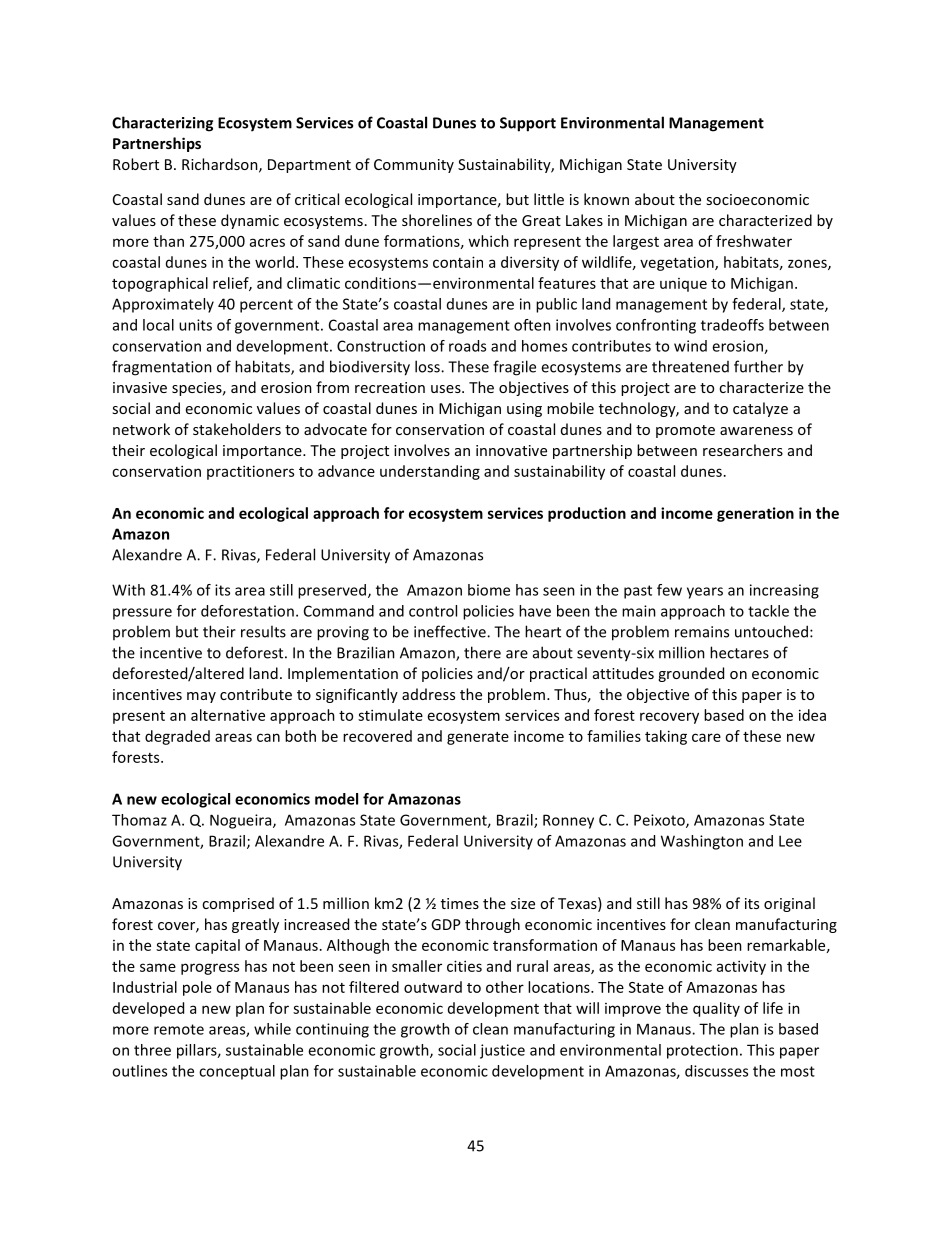  What do you see at coordinates (428, 694) in the document?
I see `address` at bounding box center [428, 694].
